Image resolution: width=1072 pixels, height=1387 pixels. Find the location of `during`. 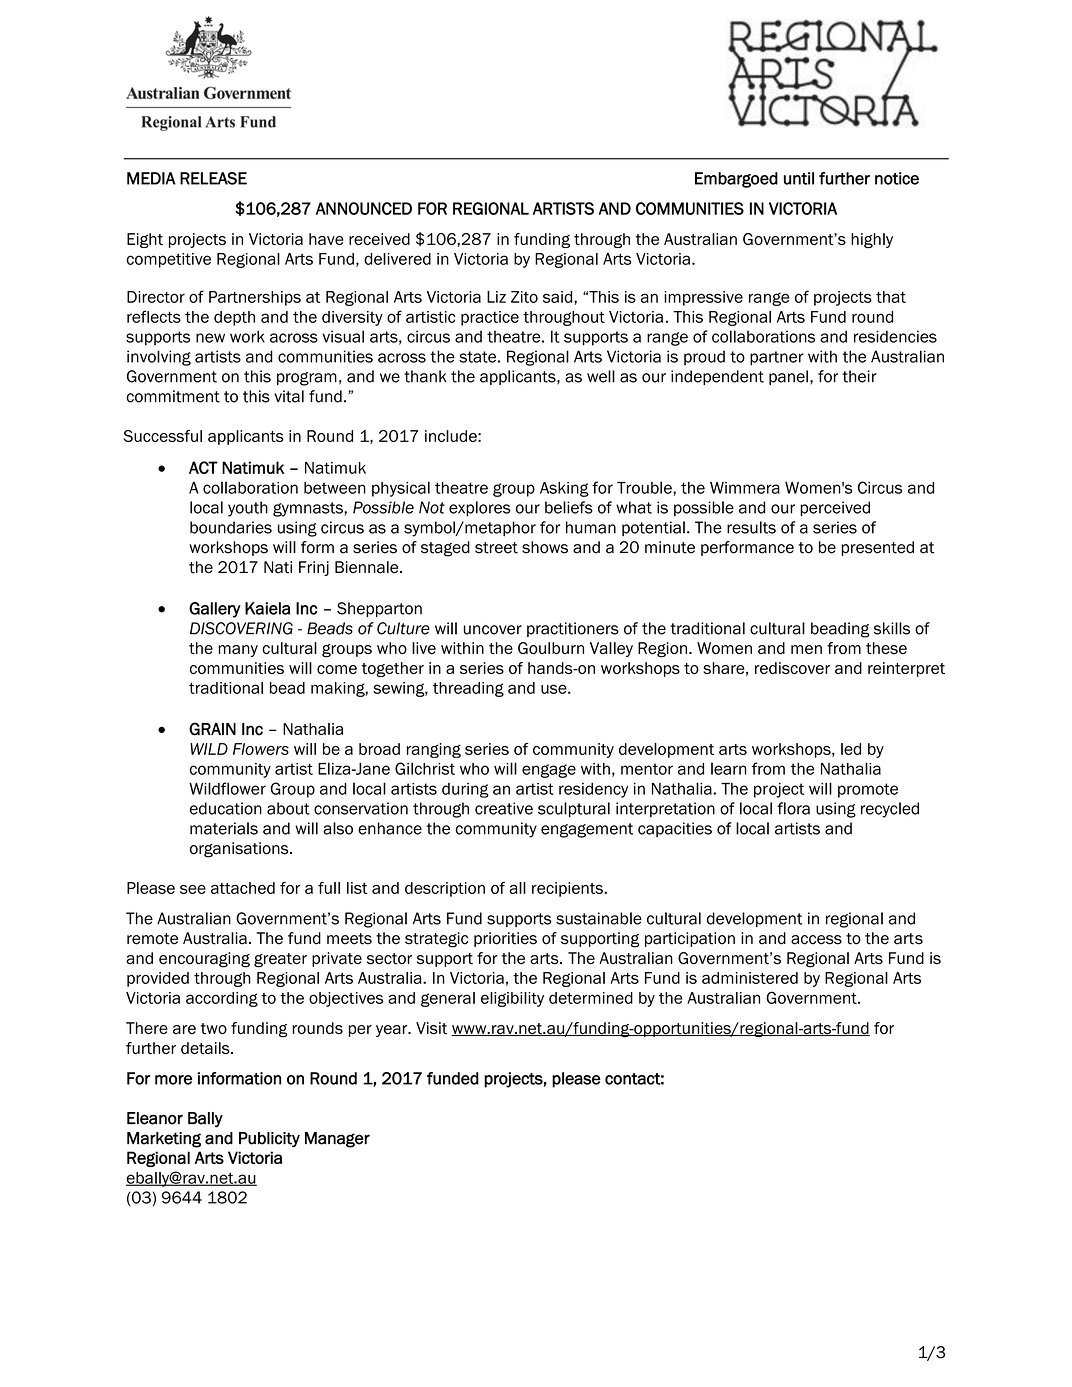

during is located at coordinates (465, 790).
